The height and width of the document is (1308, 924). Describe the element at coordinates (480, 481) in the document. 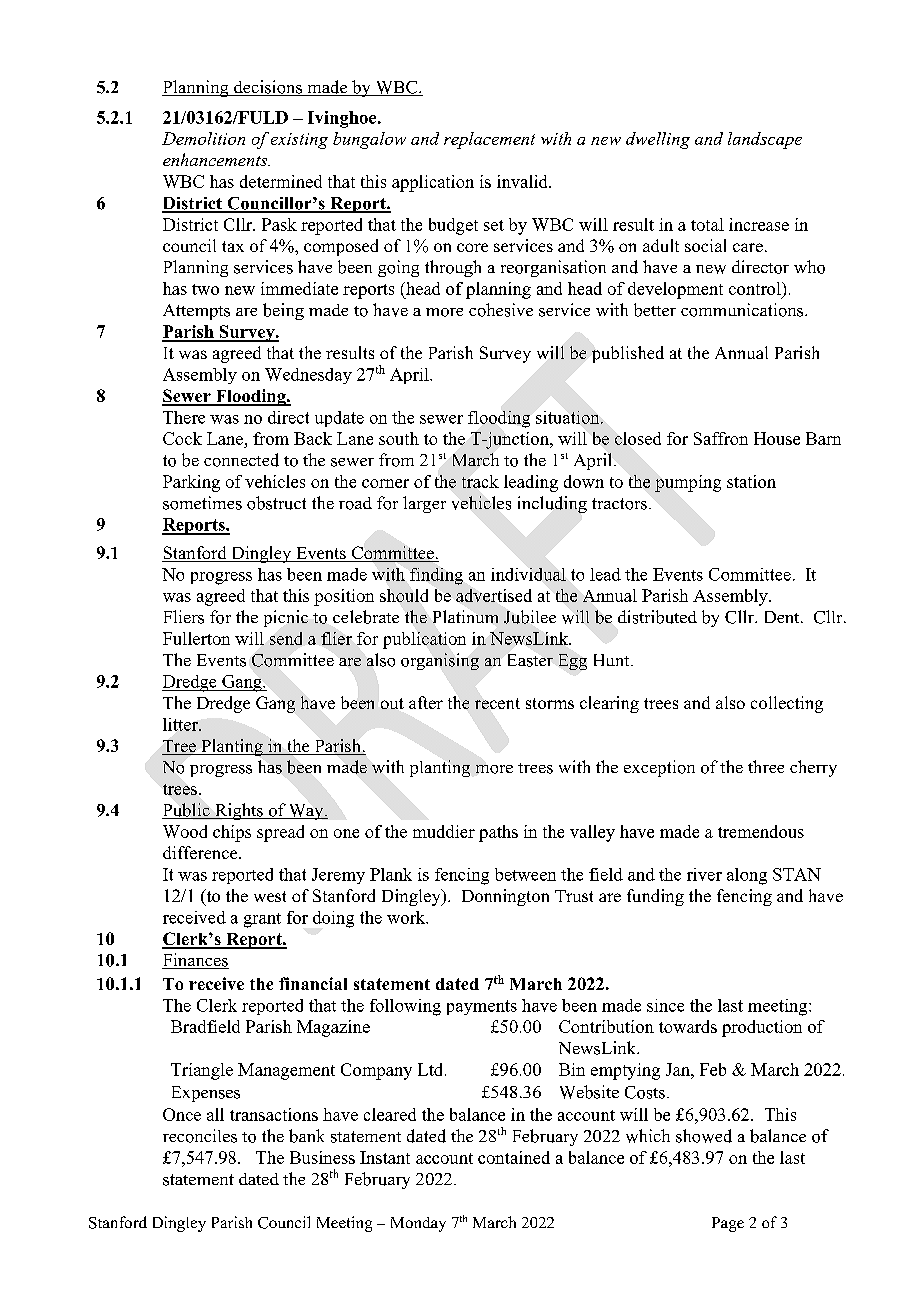

I see `track` at that location.
